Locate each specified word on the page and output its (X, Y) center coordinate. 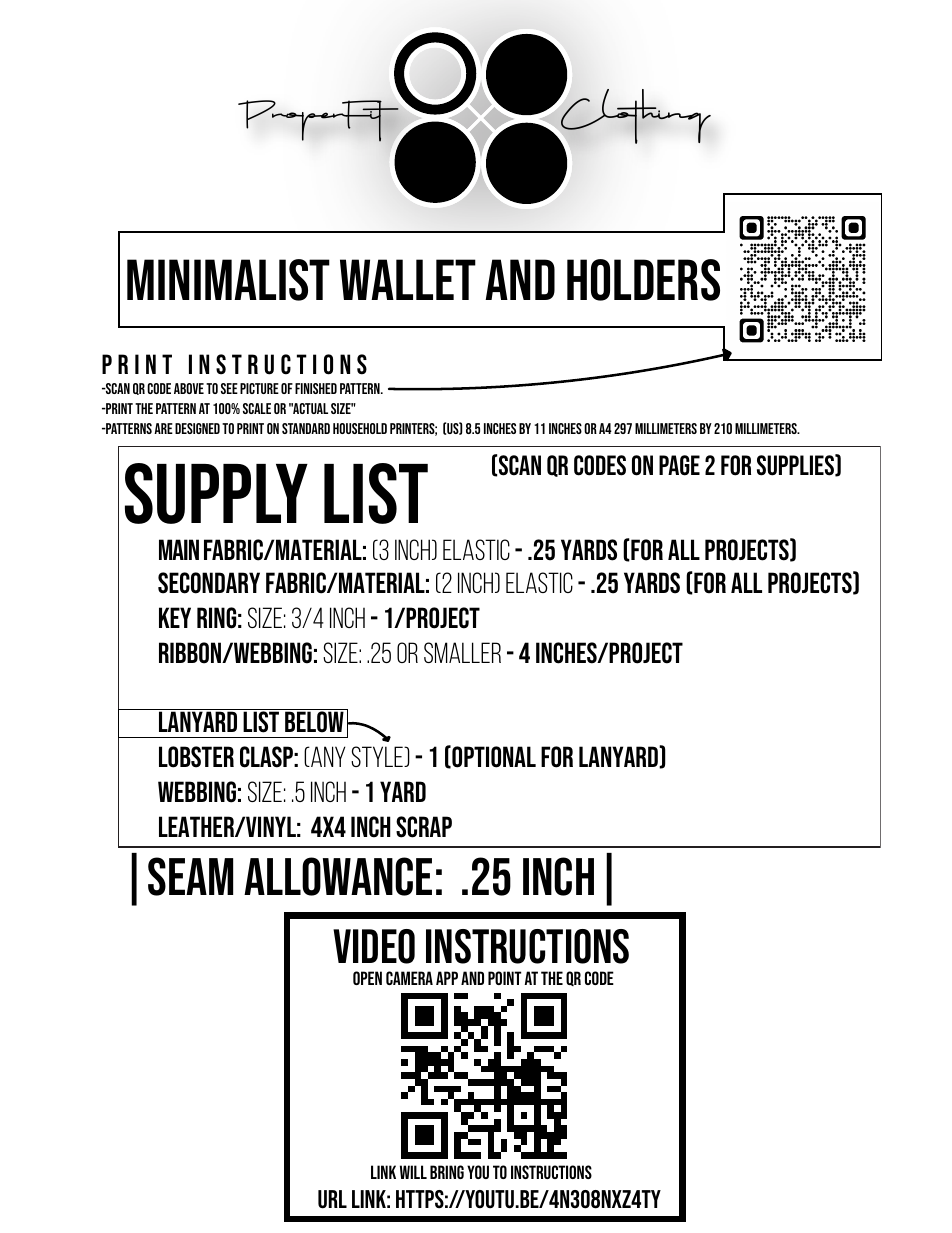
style (378, 756)
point (504, 978)
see (229, 388)
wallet (408, 279)
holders (643, 280)
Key (175, 617)
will (413, 1172)
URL (332, 1199)
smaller (462, 652)
